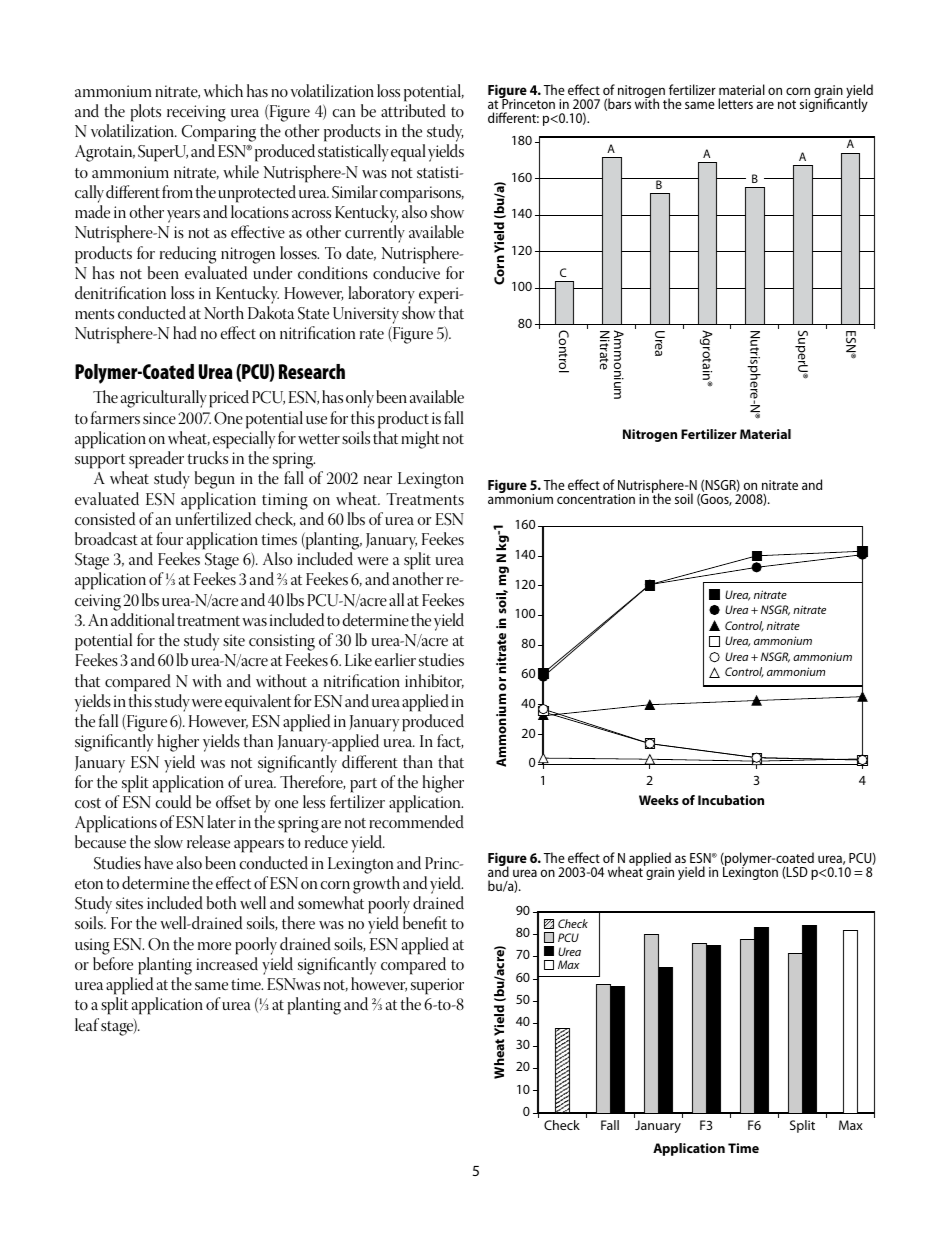 This screenshot has width=952, height=1233. Describe the element at coordinates (796, 873) in the screenshot. I see `LSD` at that location.
